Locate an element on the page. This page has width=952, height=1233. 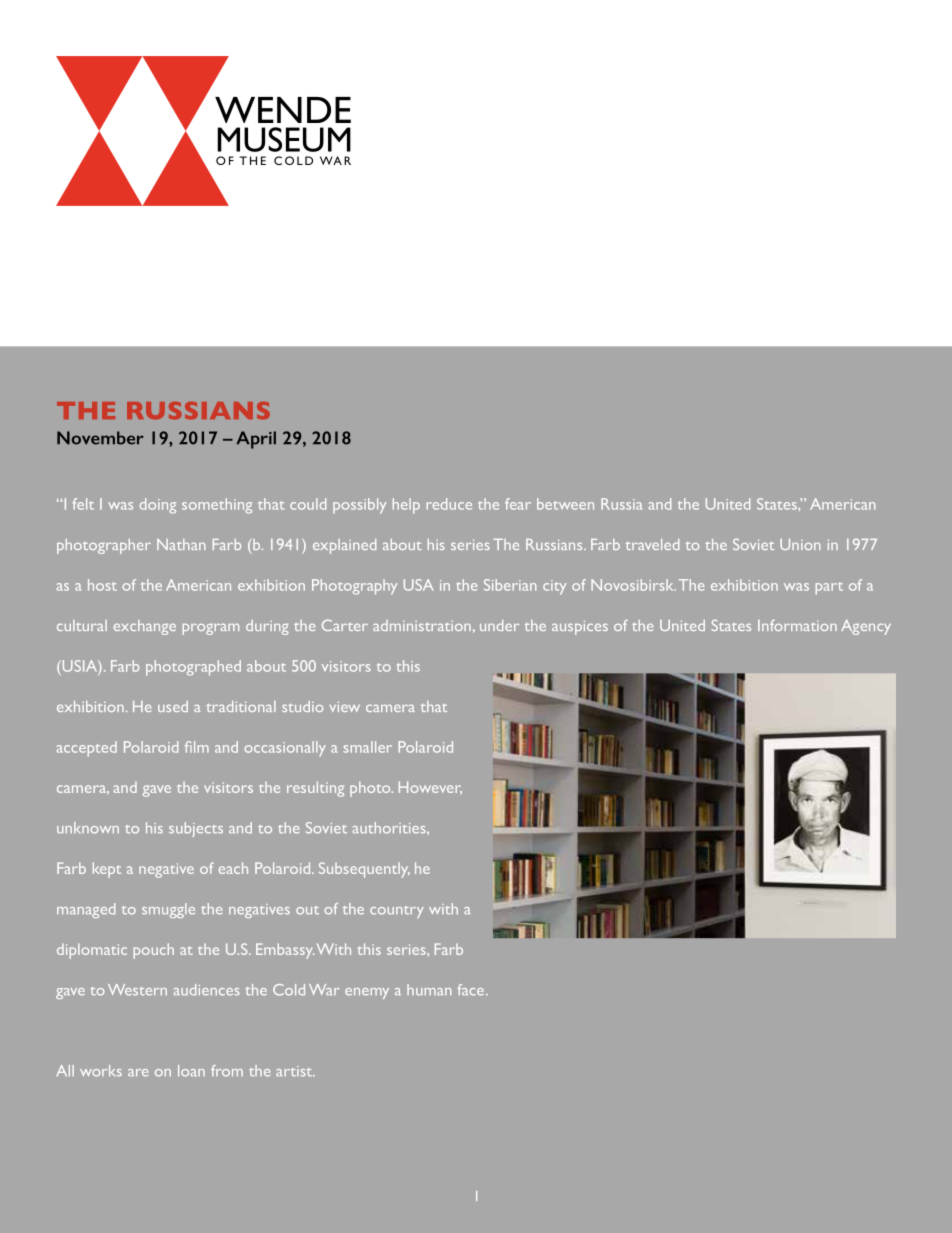
Information is located at coordinates (797, 625).
